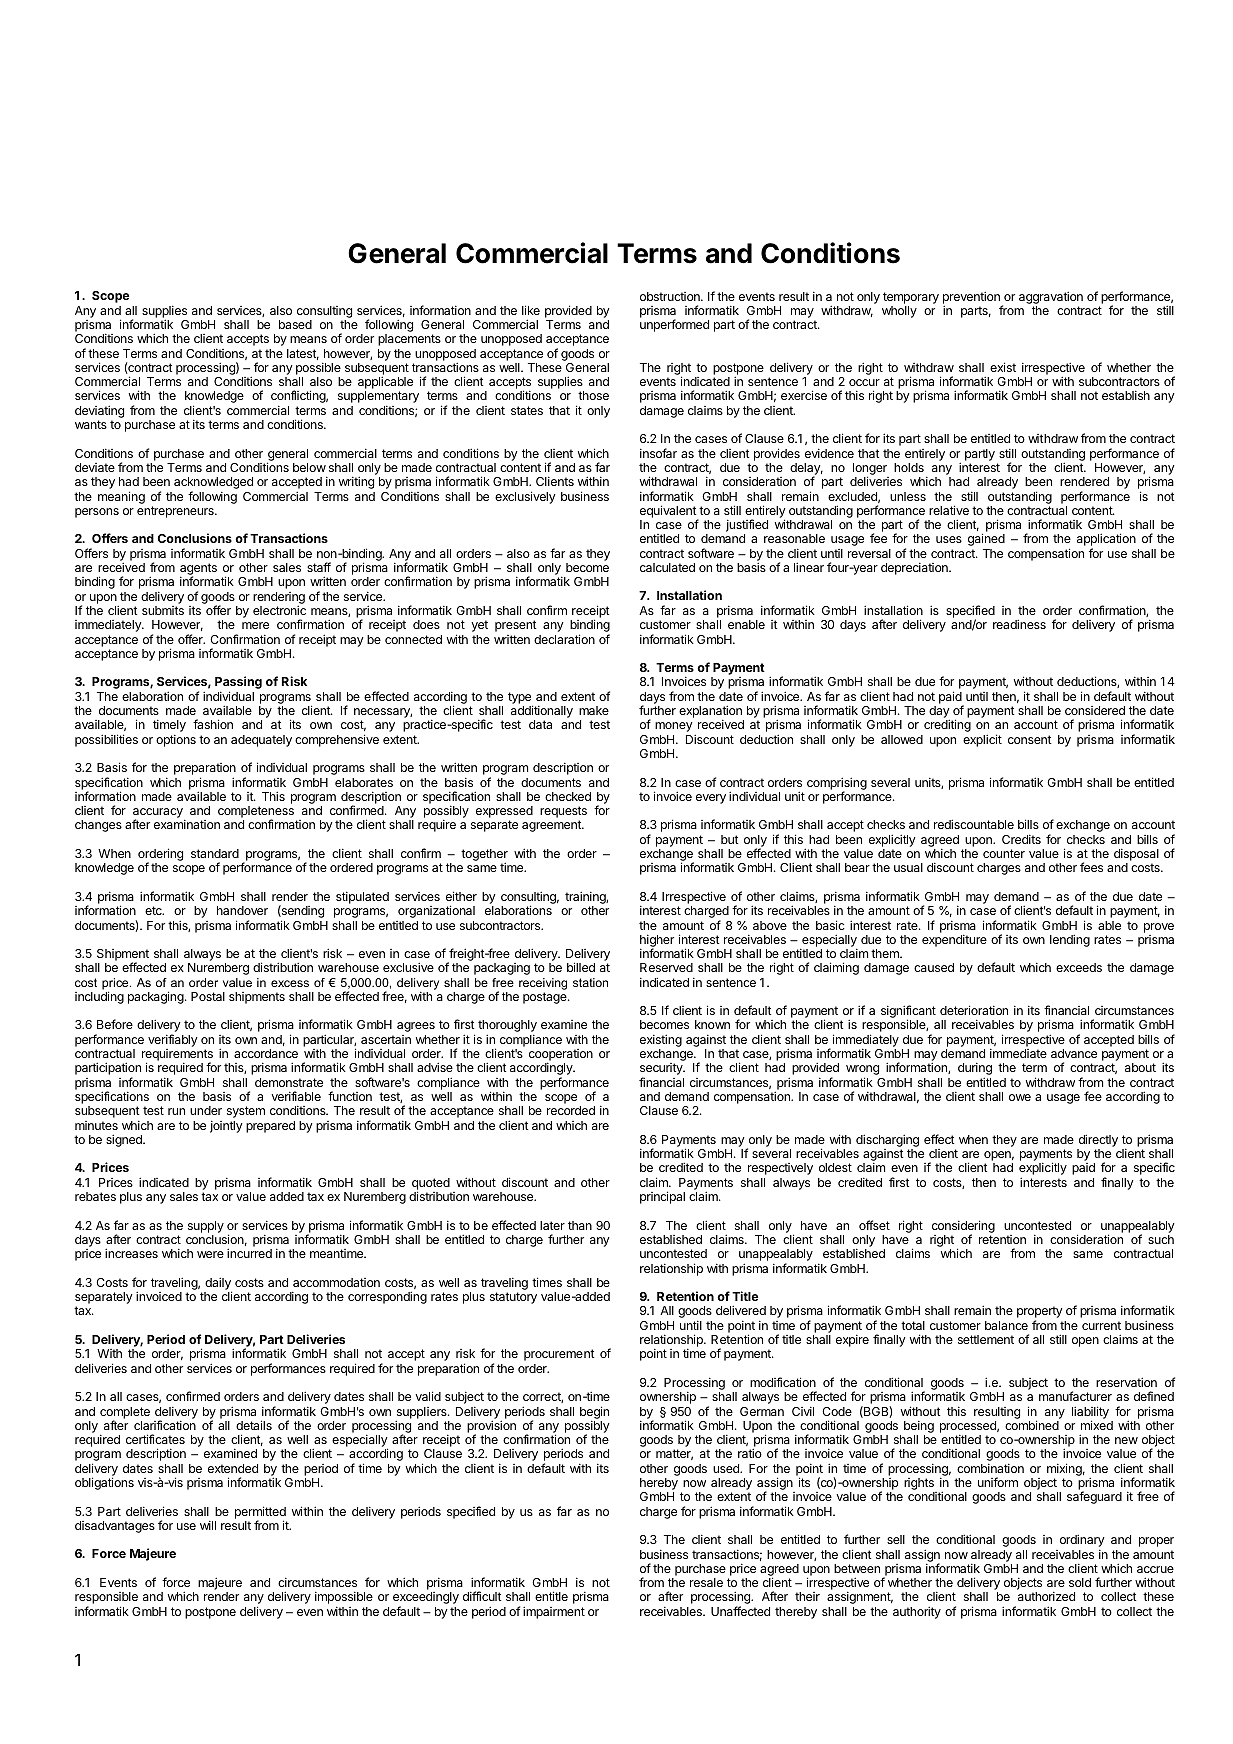 The height and width of the page is (1744, 1233). What do you see at coordinates (706, 1582) in the page?
I see `resale` at bounding box center [706, 1582].
